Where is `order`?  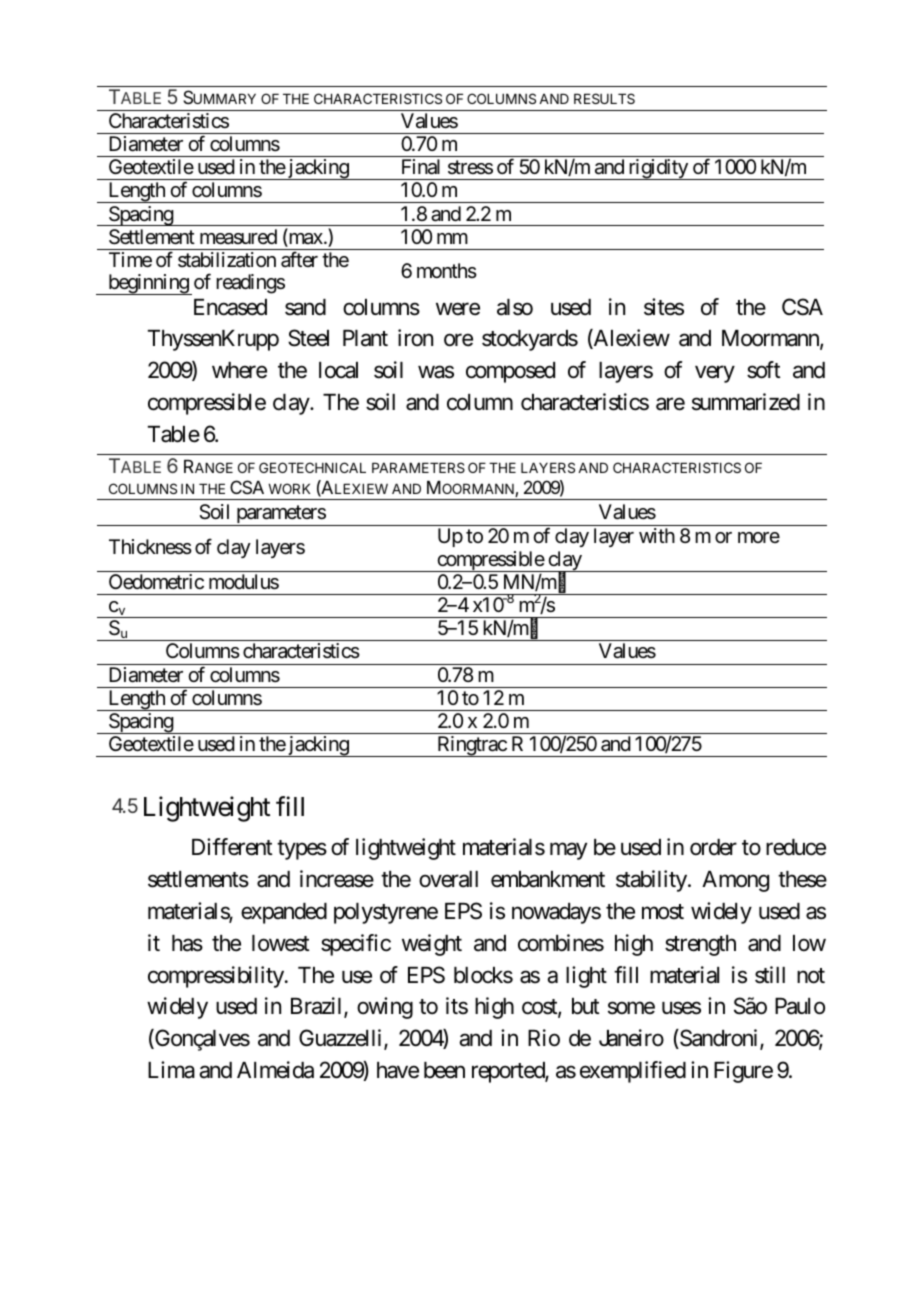 order is located at coordinates (713, 847).
